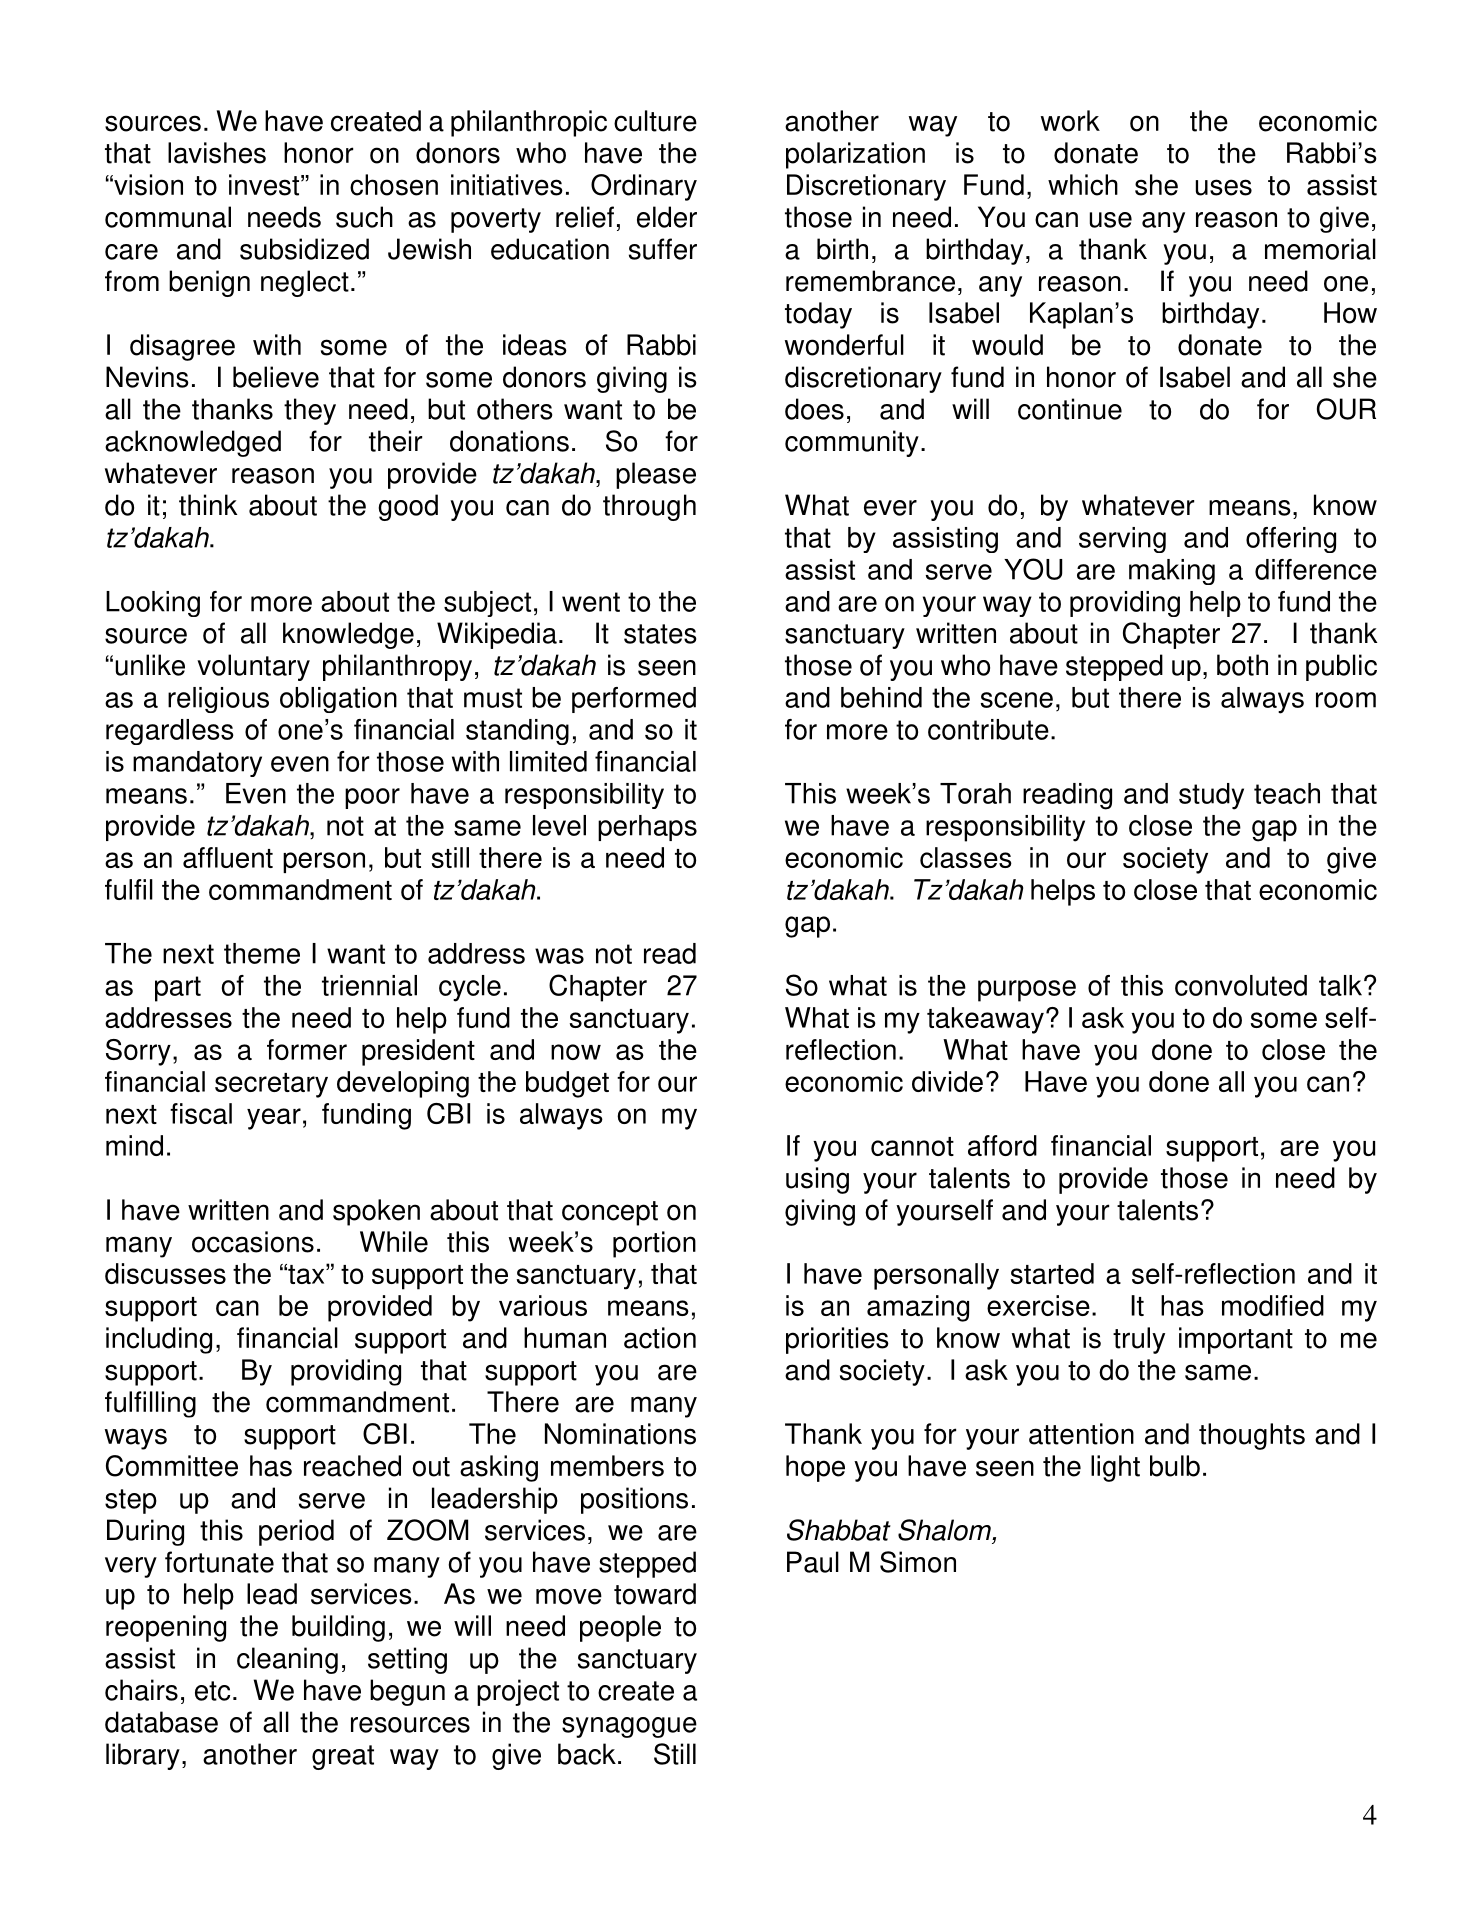  I want to click on states, so click(660, 634).
